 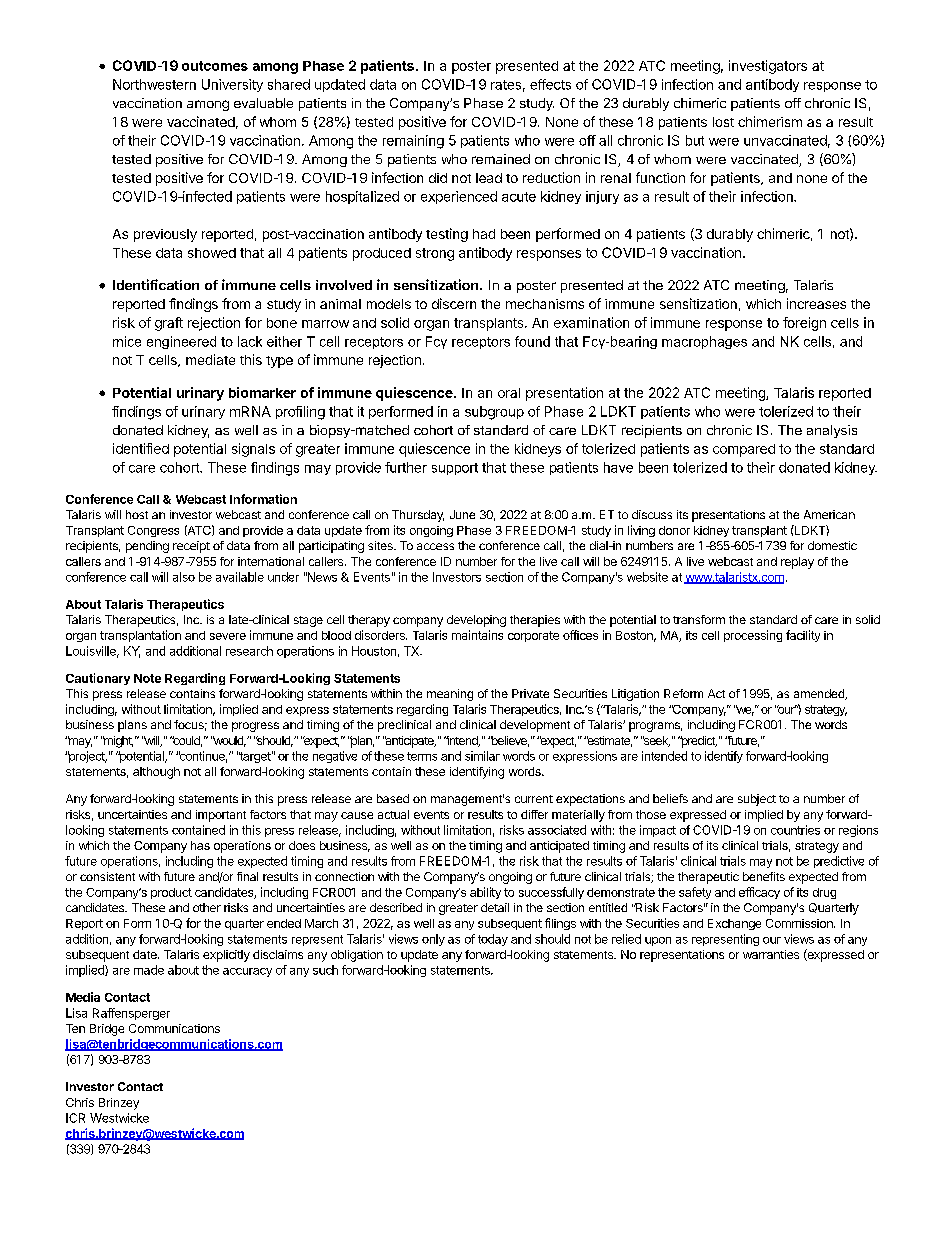 What do you see at coordinates (171, 893) in the document?
I see `product` at bounding box center [171, 893].
